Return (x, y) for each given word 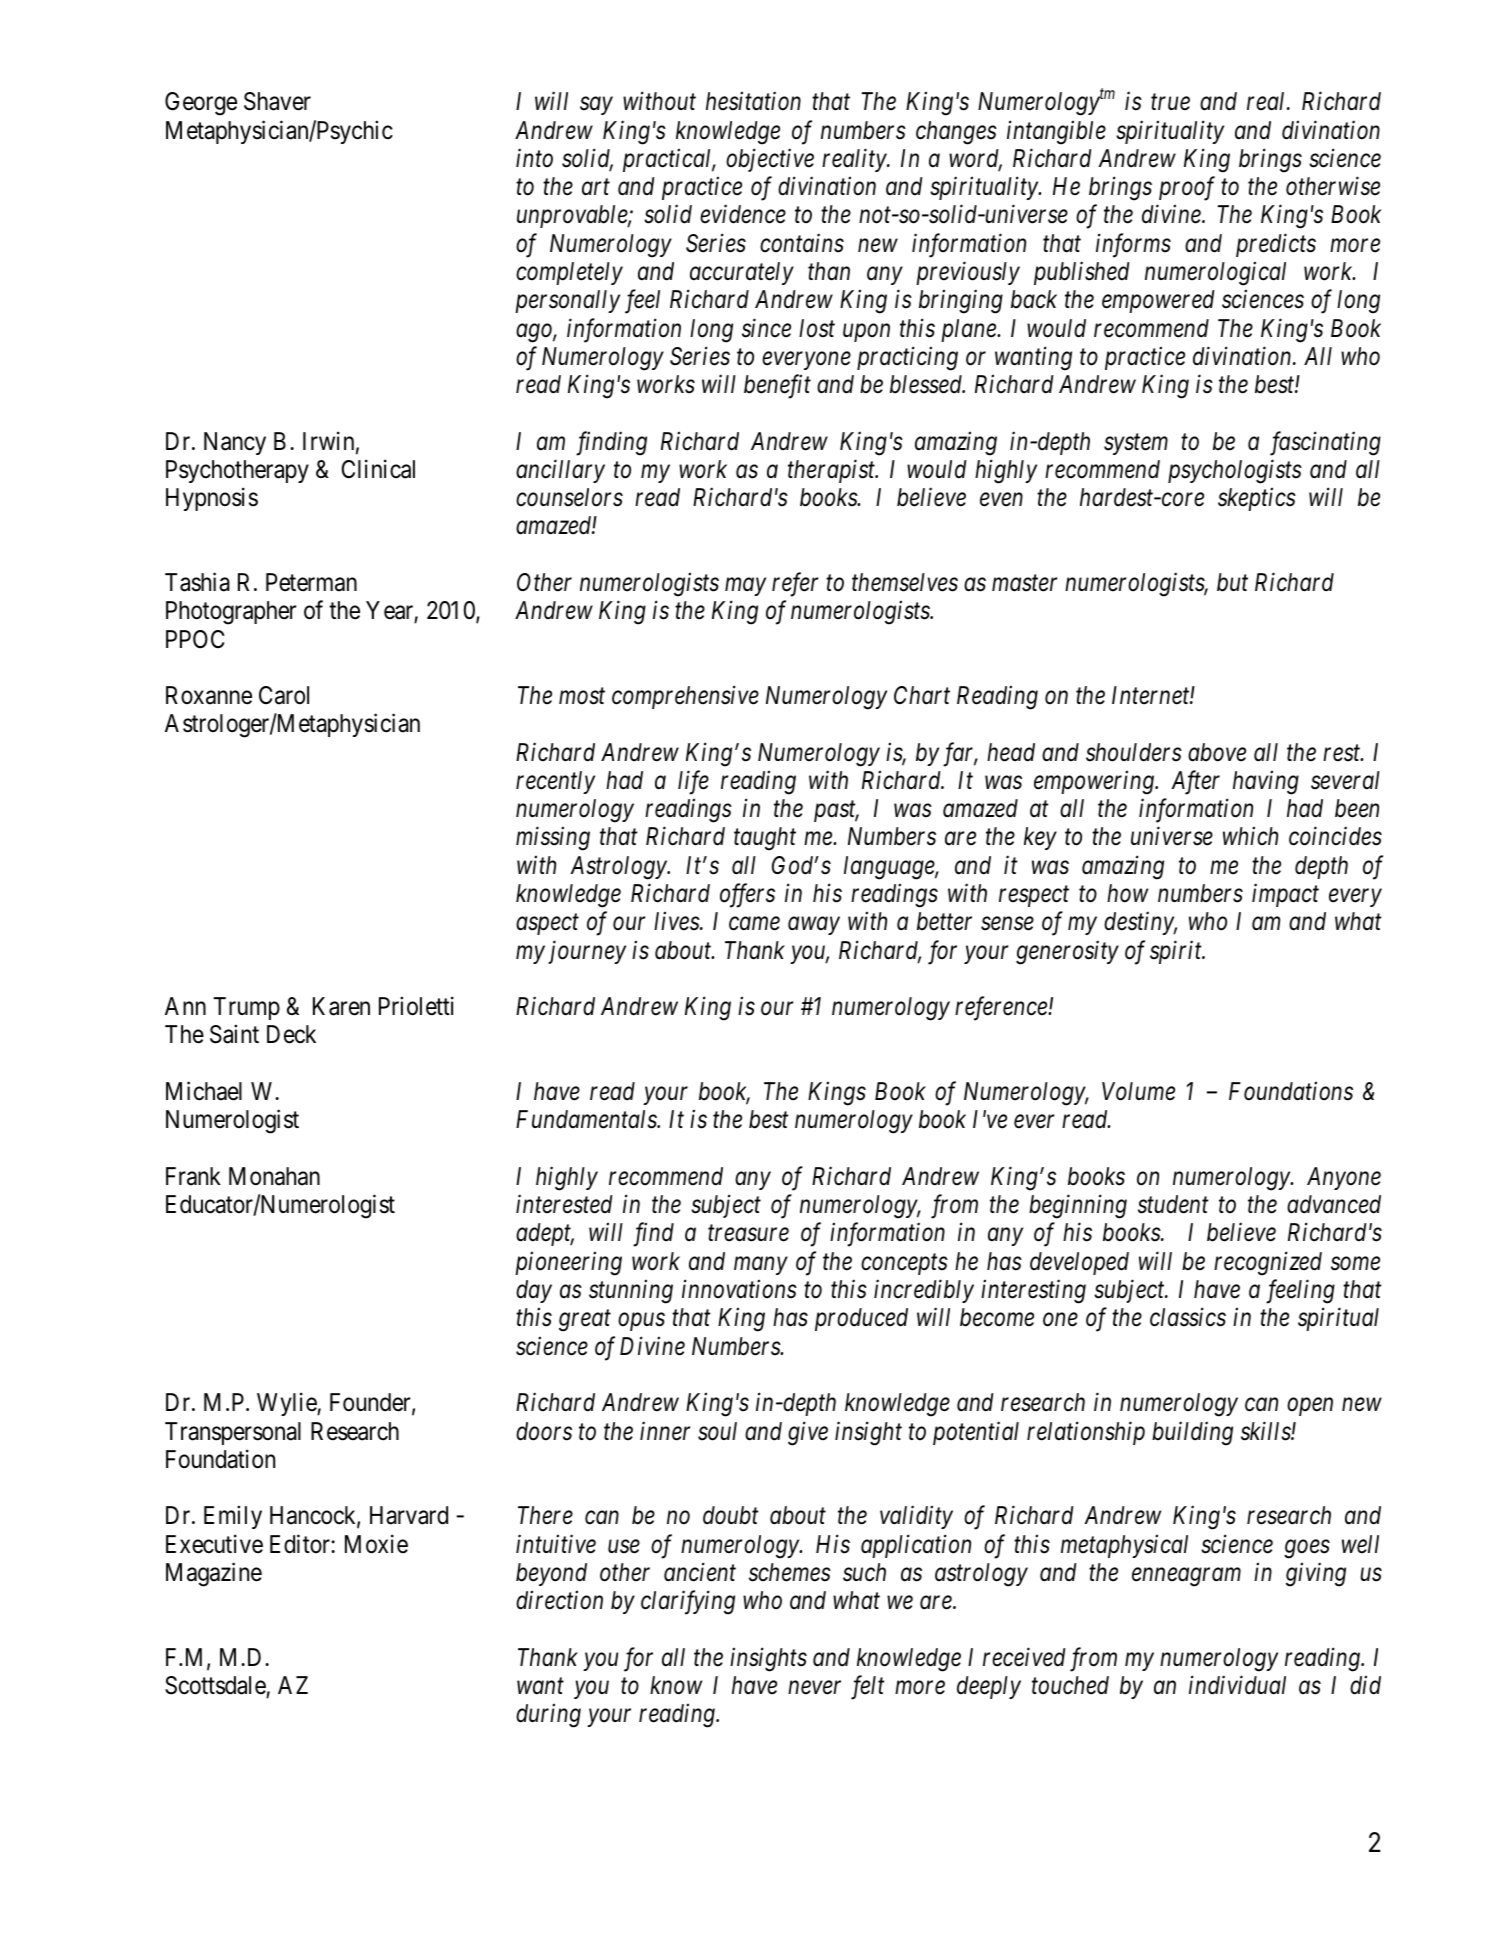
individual (1237, 1685)
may (745, 587)
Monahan (274, 1176)
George (201, 104)
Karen (341, 1006)
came (754, 924)
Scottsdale (215, 1685)
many (761, 1266)
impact (1285, 895)
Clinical (378, 469)
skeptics (1257, 499)
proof (1187, 188)
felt (867, 1687)
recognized (1268, 1263)
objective (770, 160)
